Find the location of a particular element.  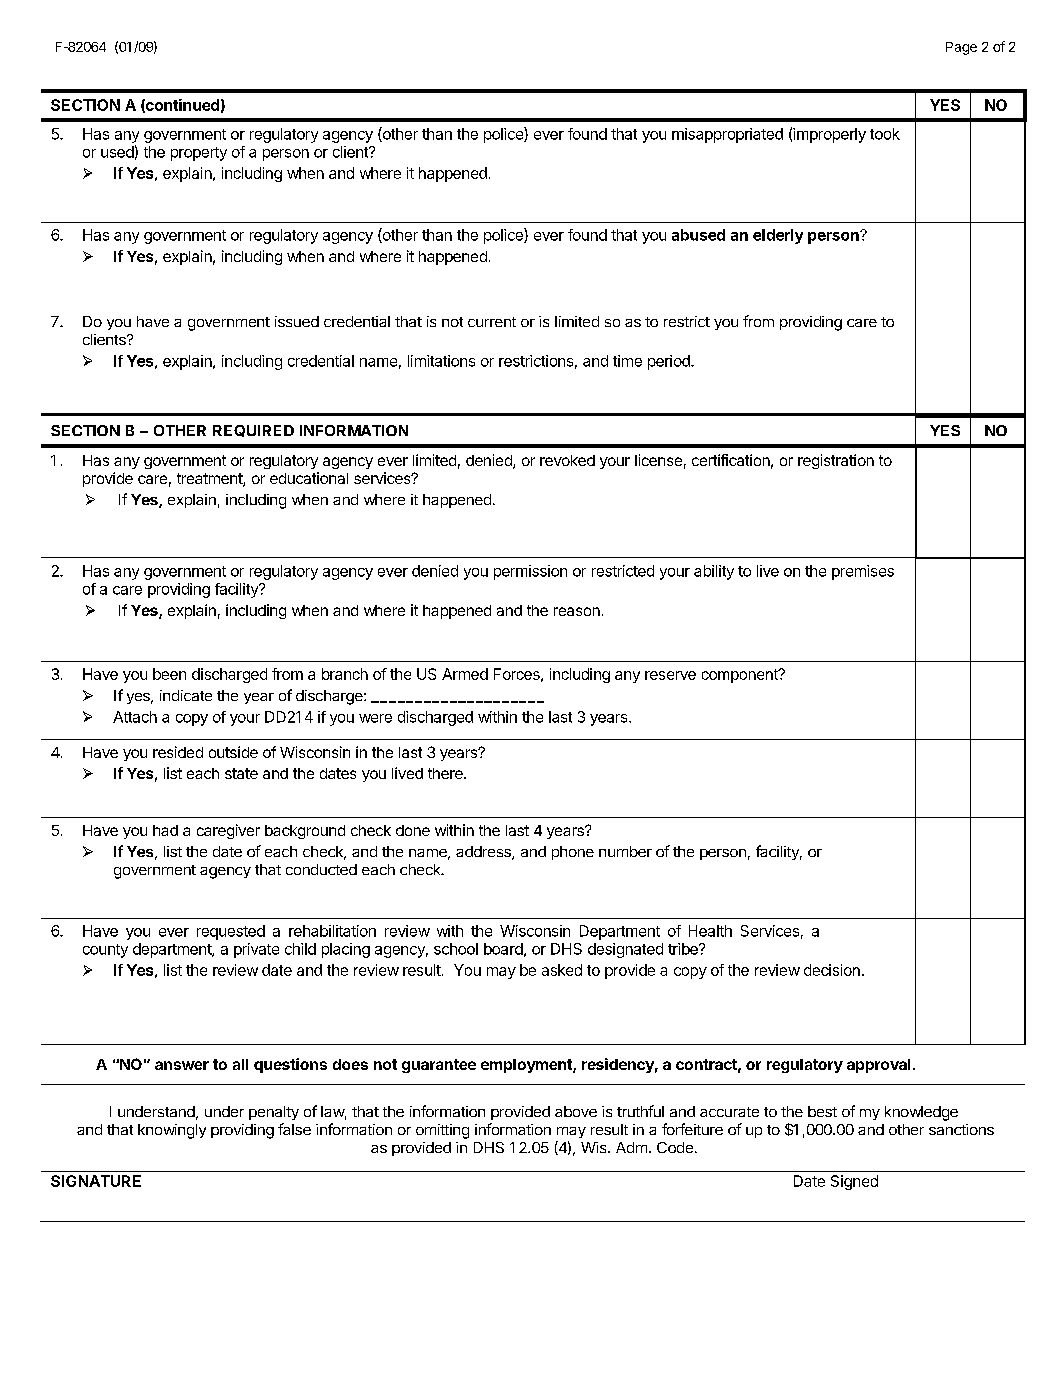

took is located at coordinates (885, 134).
